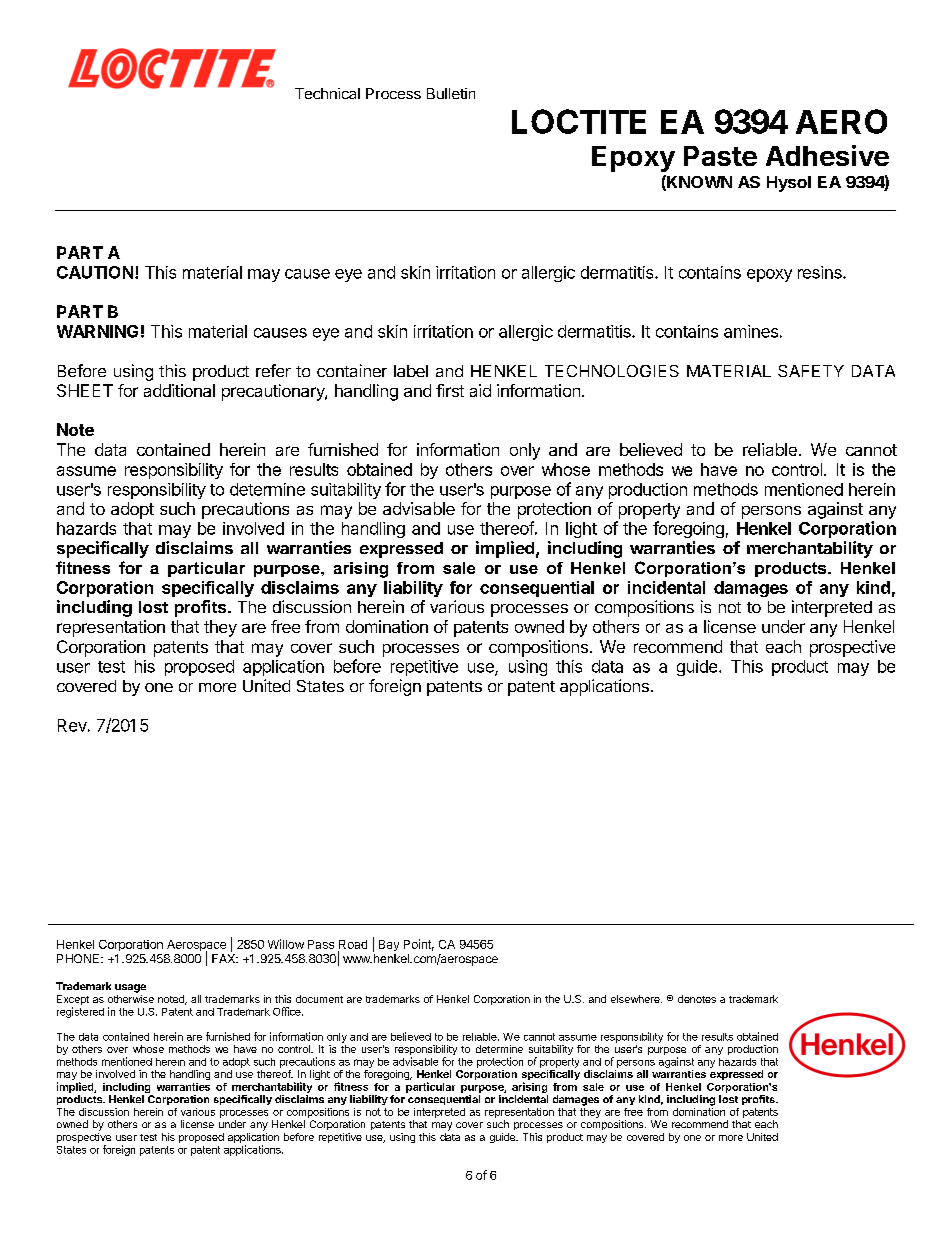 The height and width of the screenshot is (1233, 952). Describe the element at coordinates (179, 390) in the screenshot. I see `additional` at that location.
